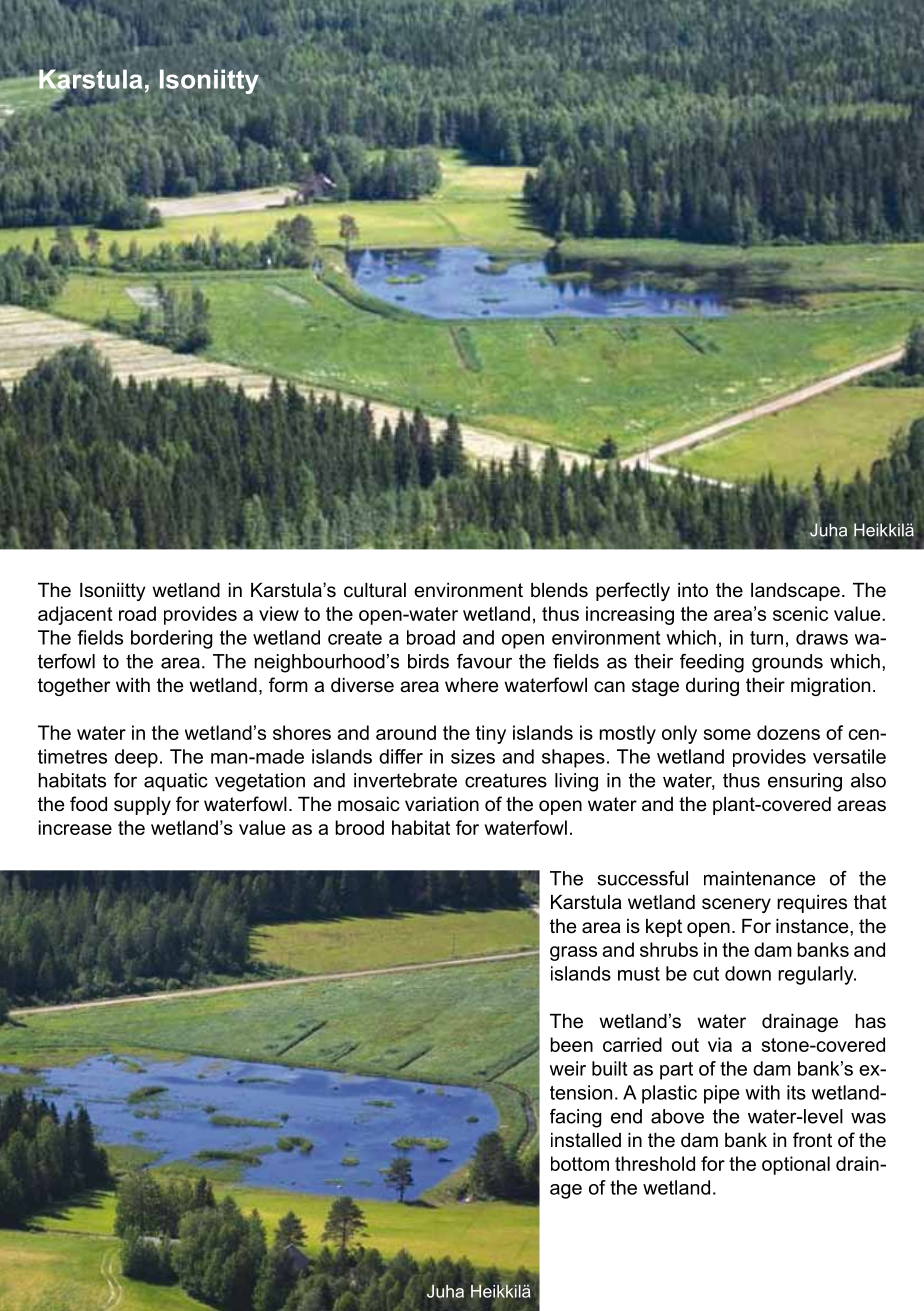 The image size is (924, 1311). Describe the element at coordinates (800, 613) in the screenshot. I see `scenic` at that location.
